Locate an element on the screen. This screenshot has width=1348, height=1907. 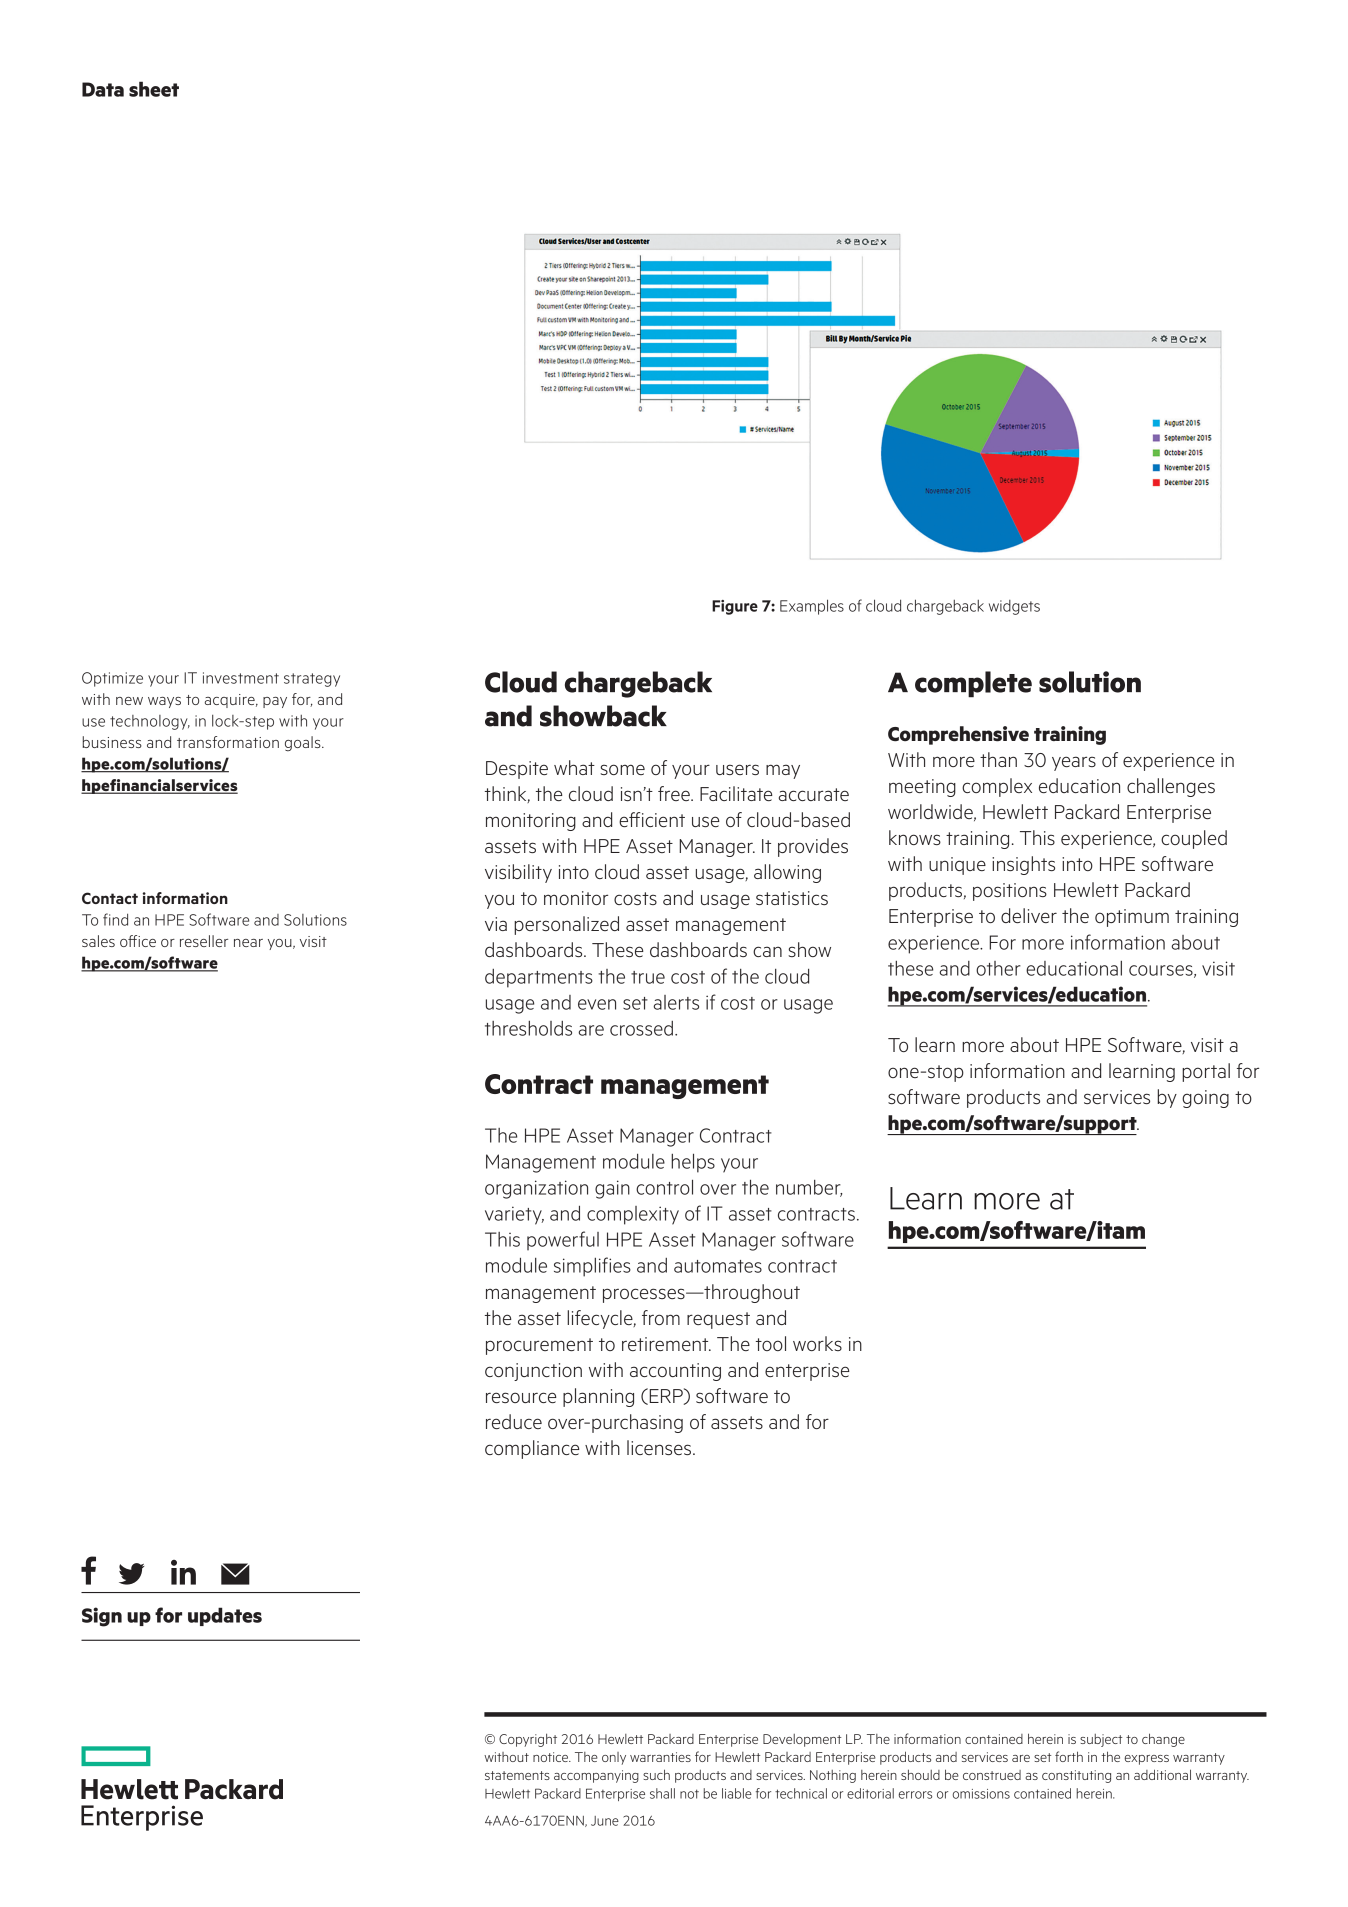
Examples is located at coordinates (812, 607).
